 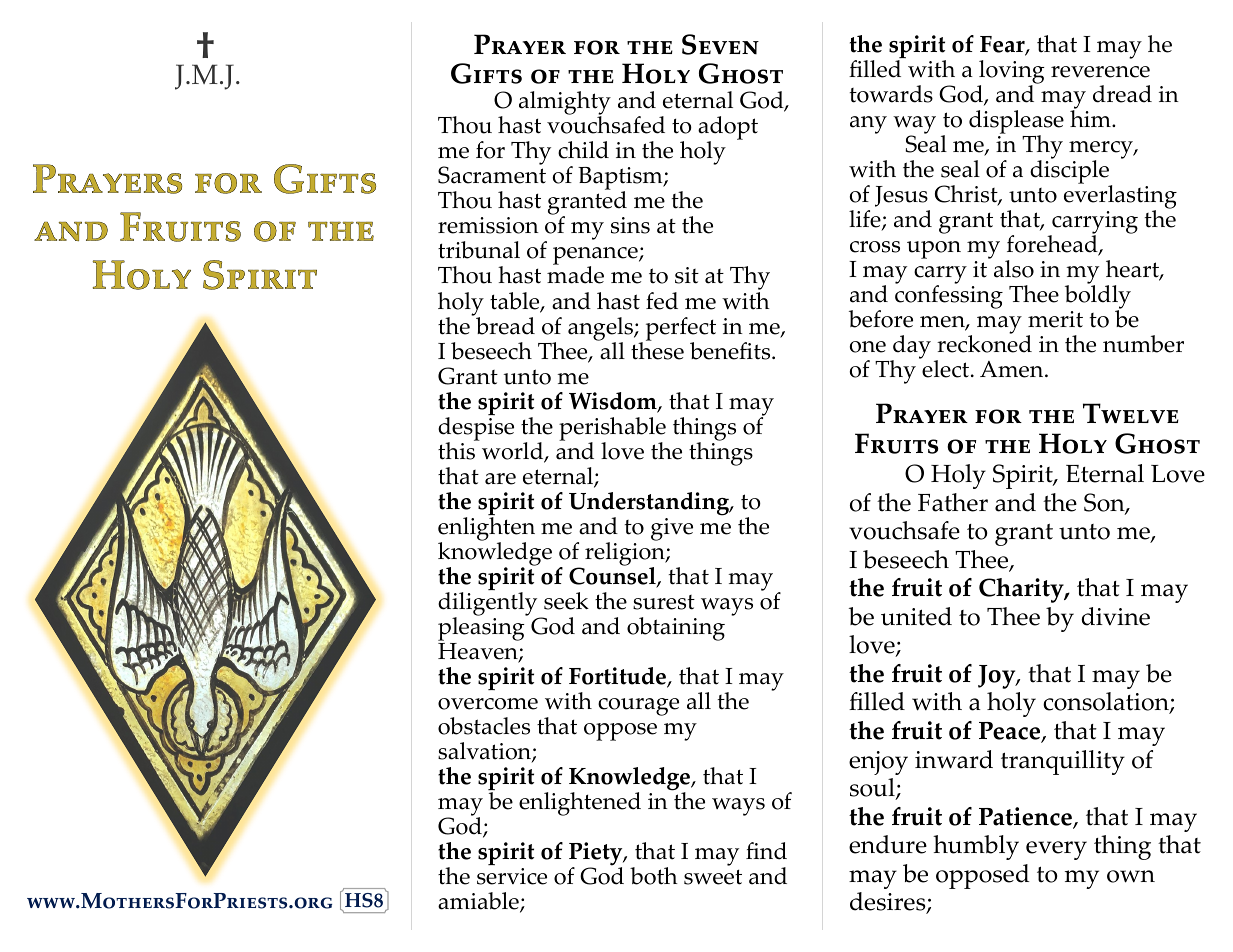 What do you see at coordinates (486, 73) in the screenshot?
I see `Gifts` at bounding box center [486, 73].
